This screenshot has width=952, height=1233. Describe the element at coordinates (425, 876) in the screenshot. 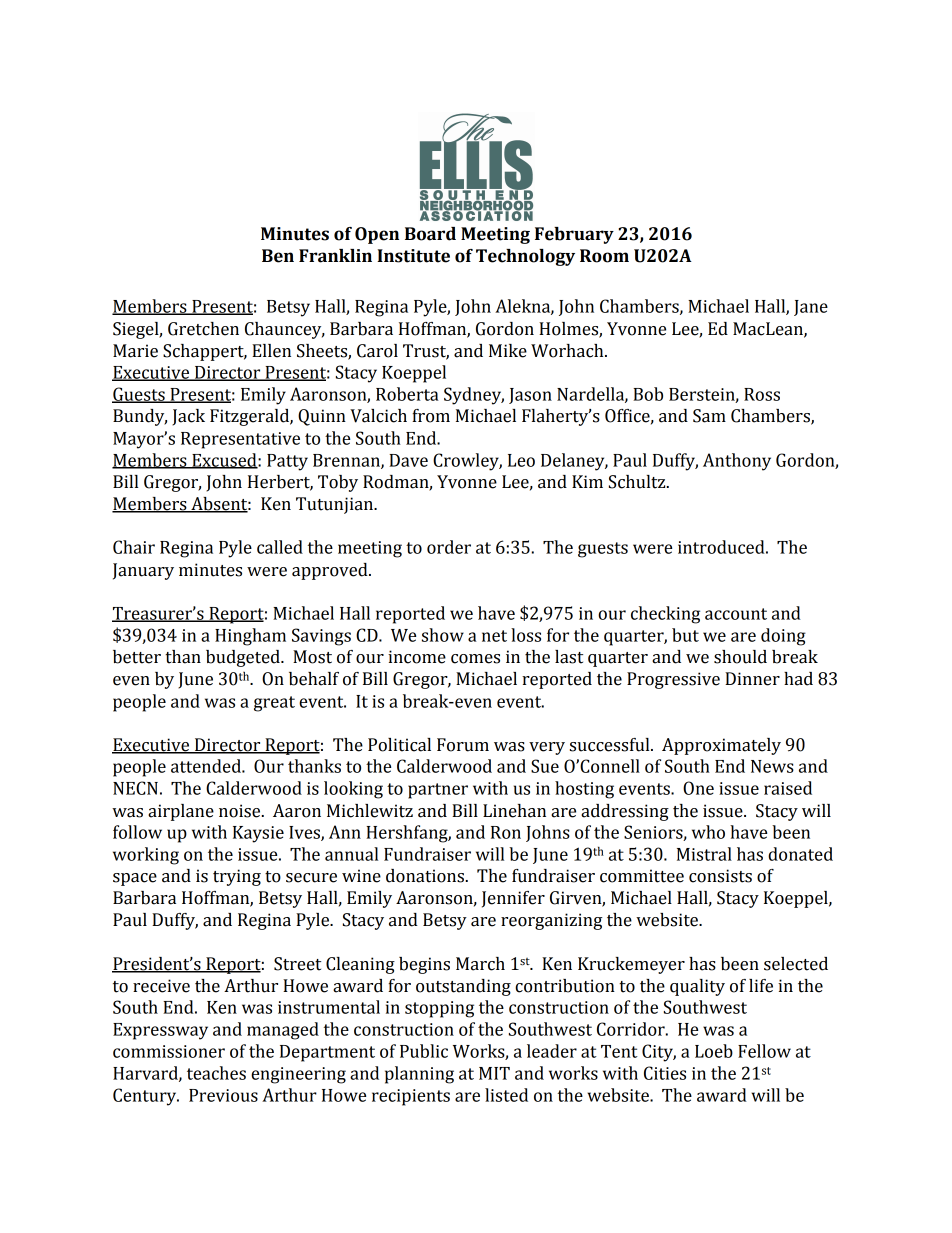

I see `donations` at that location.
